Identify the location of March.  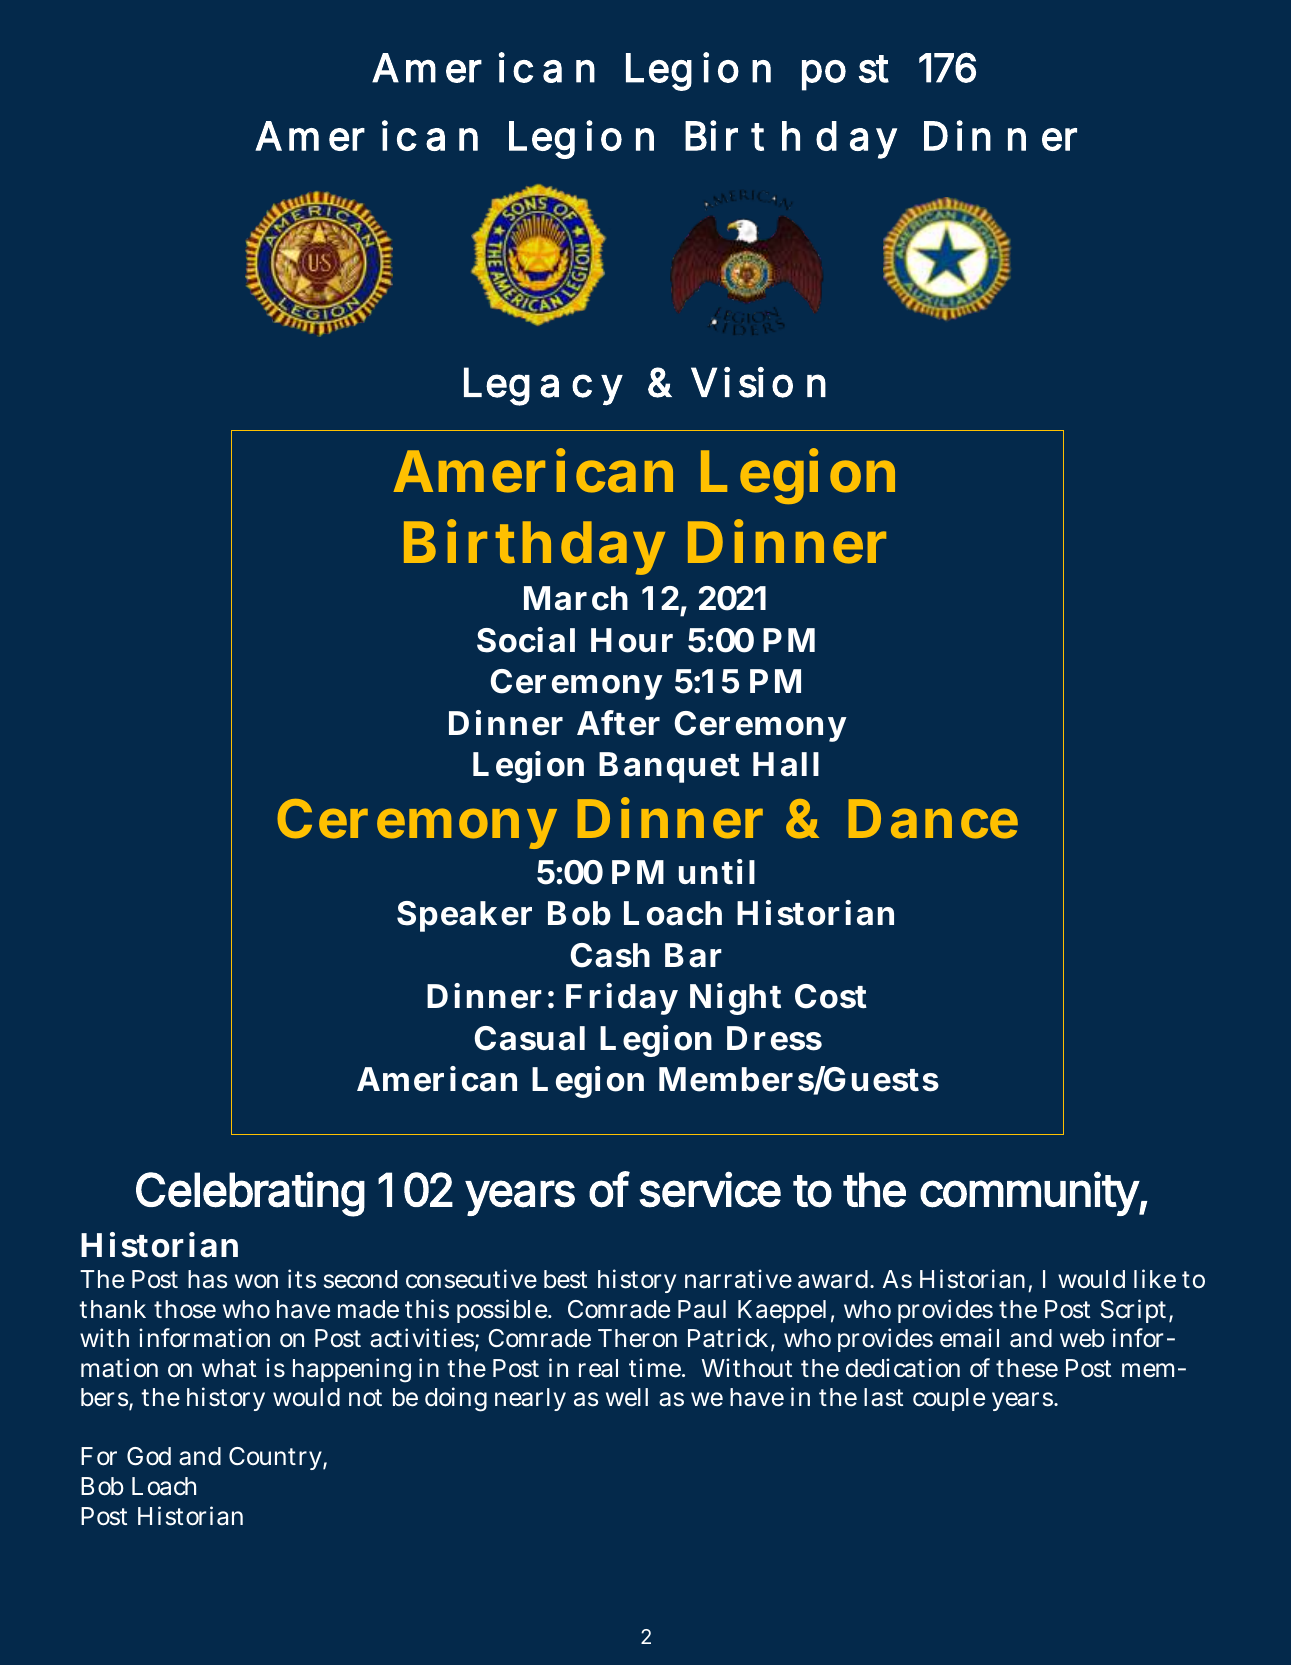
(576, 598).
